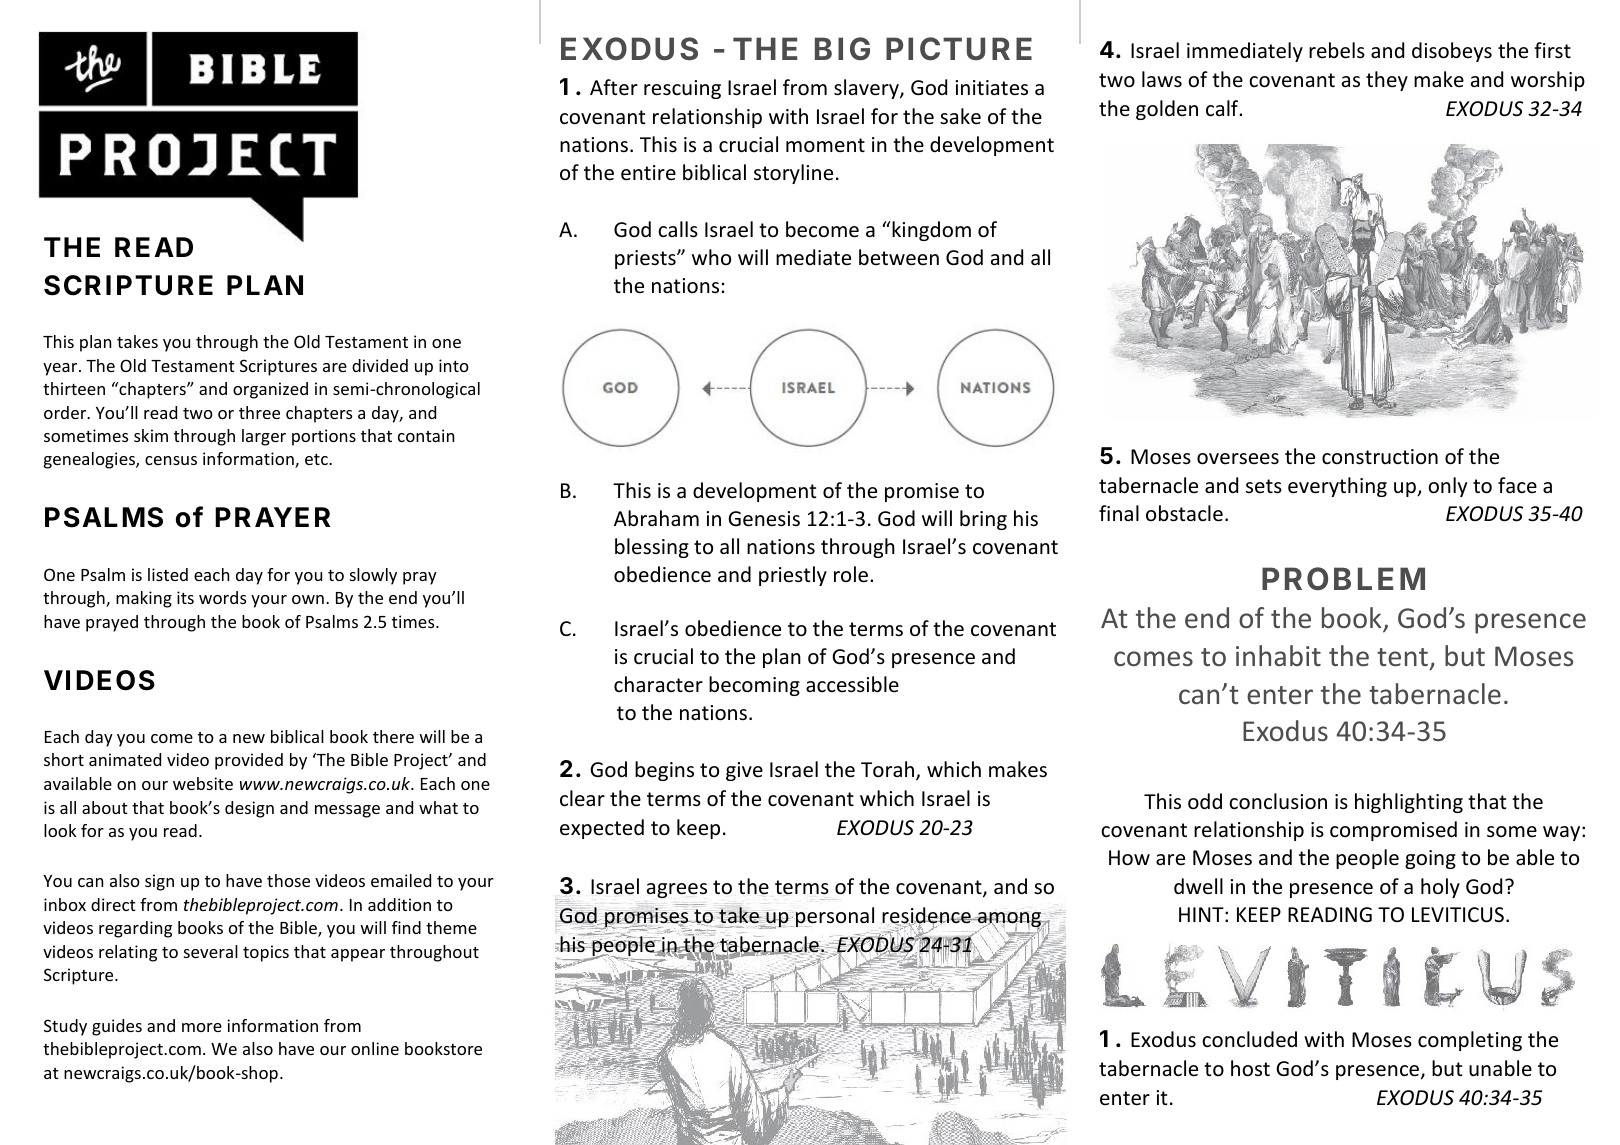 The height and width of the screenshot is (1145, 1620). Describe the element at coordinates (1380, 457) in the screenshot. I see `construction` at that location.
